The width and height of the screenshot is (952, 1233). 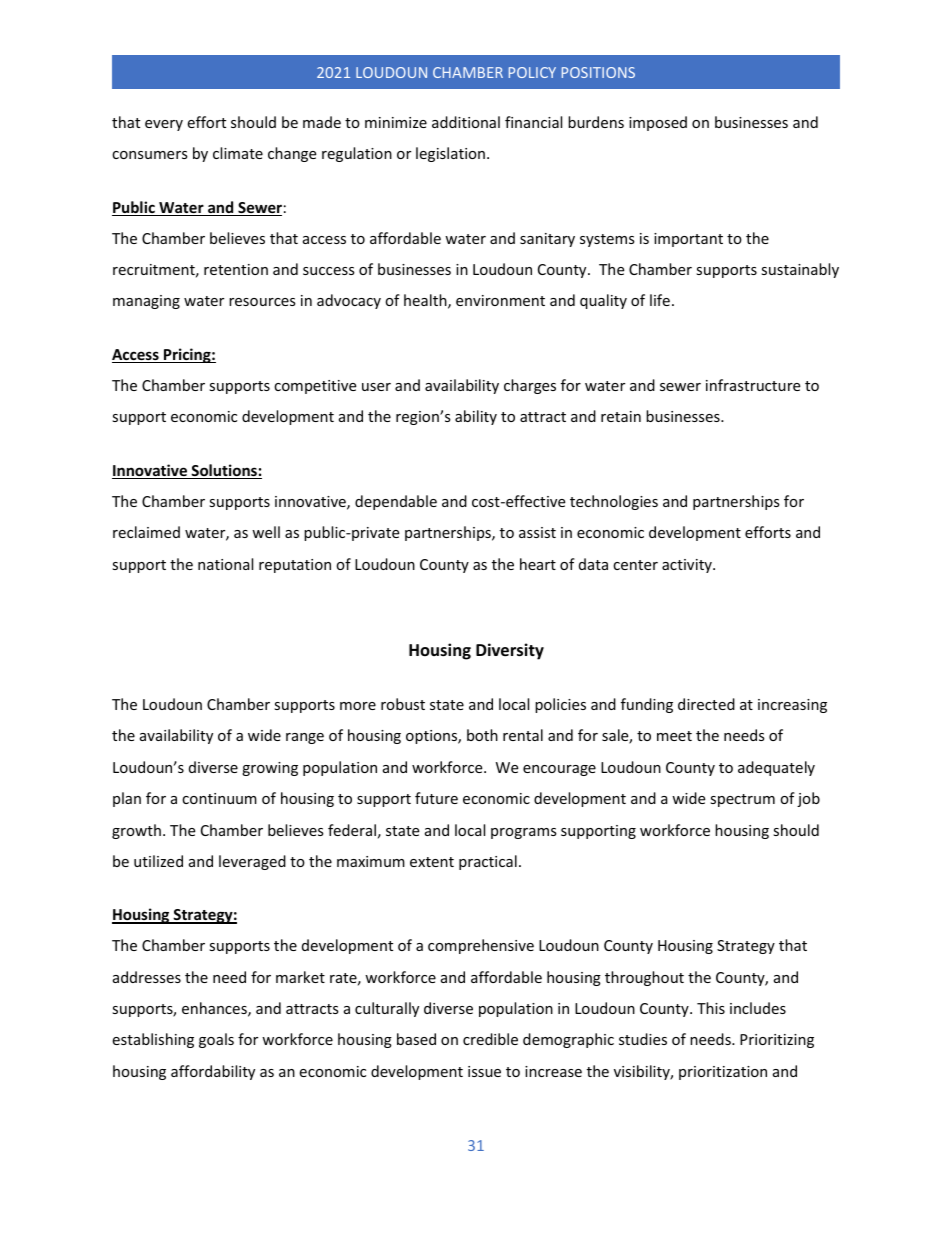 I want to click on prioritization, so click(x=723, y=1073).
